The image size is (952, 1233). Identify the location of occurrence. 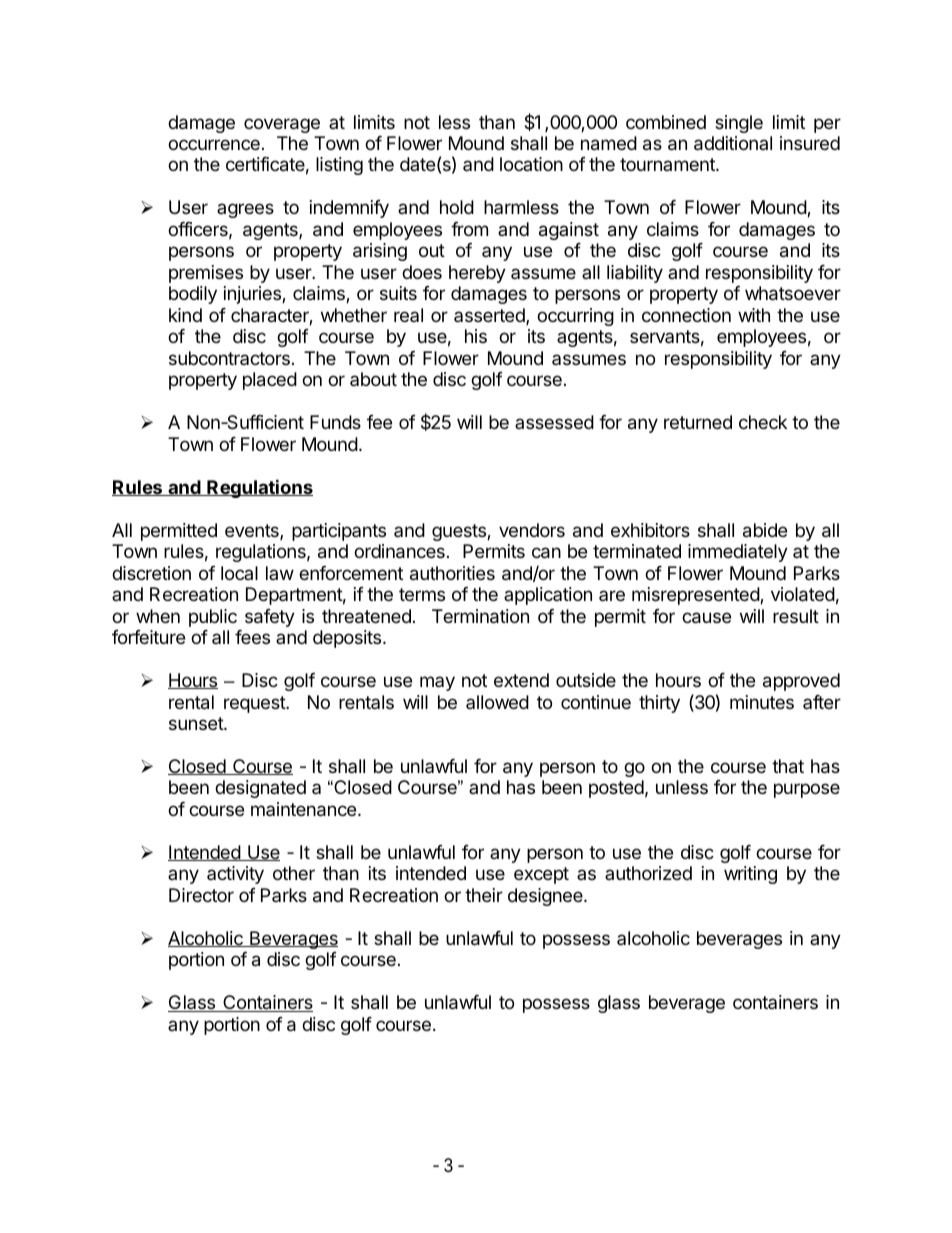
(214, 144).
